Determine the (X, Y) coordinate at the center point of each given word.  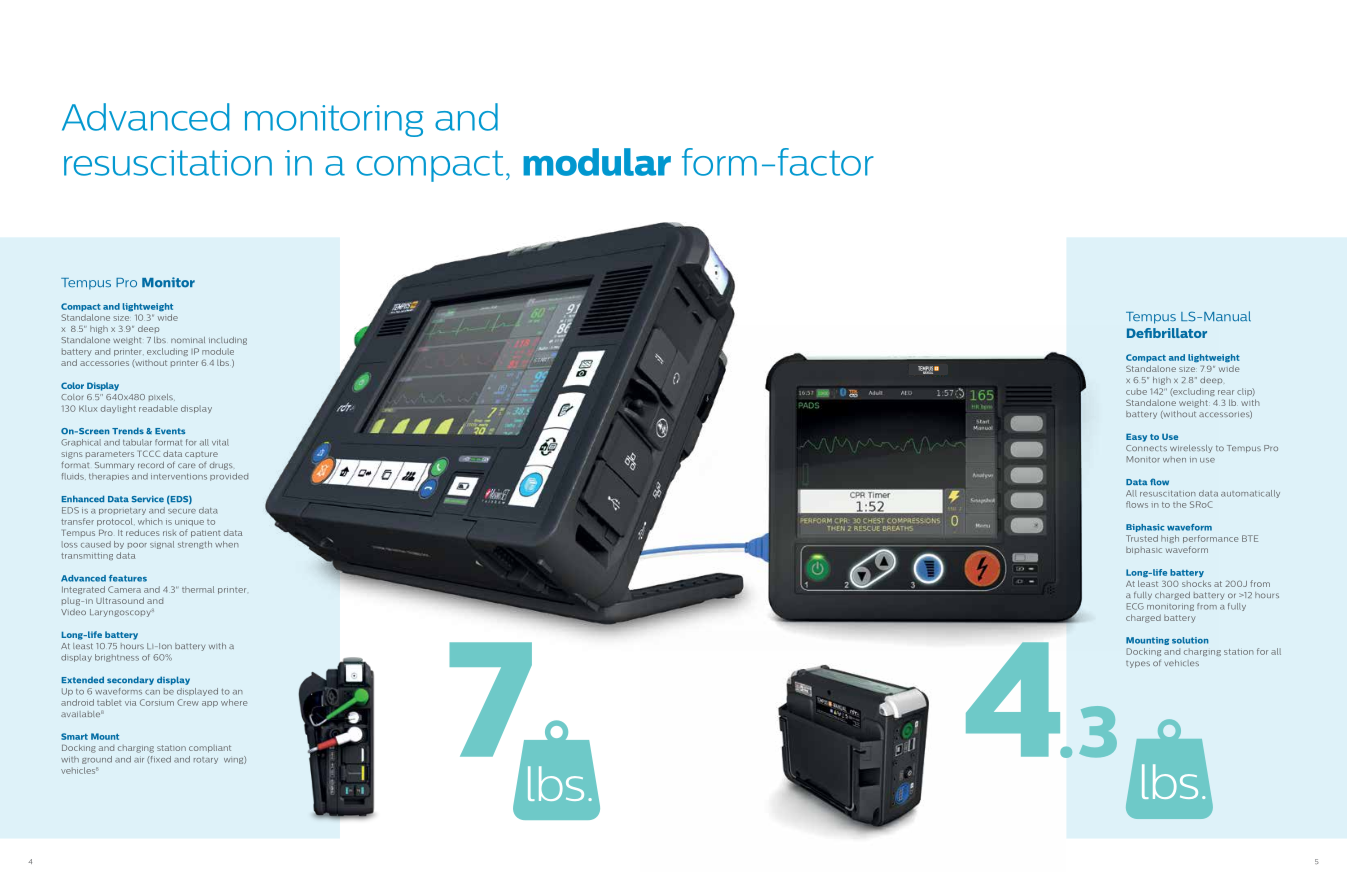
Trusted (1142, 538)
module (218, 351)
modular (597, 162)
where (234, 702)
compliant (210, 749)
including (228, 341)
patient (205, 534)
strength (195, 545)
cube (1136, 391)
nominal (188, 340)
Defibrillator (1167, 333)
